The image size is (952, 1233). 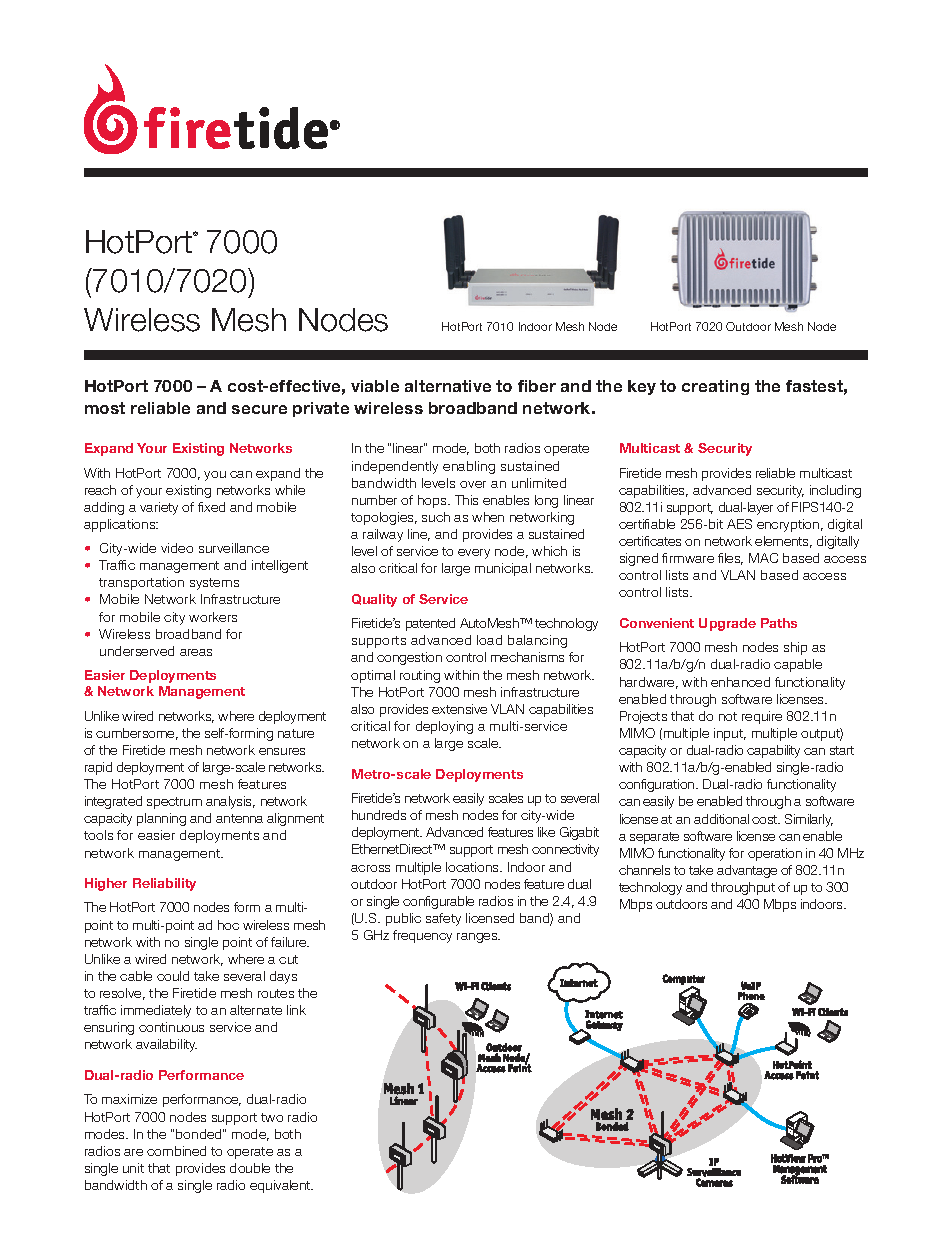 What do you see at coordinates (448, 386) in the page?
I see `alternative` at bounding box center [448, 386].
